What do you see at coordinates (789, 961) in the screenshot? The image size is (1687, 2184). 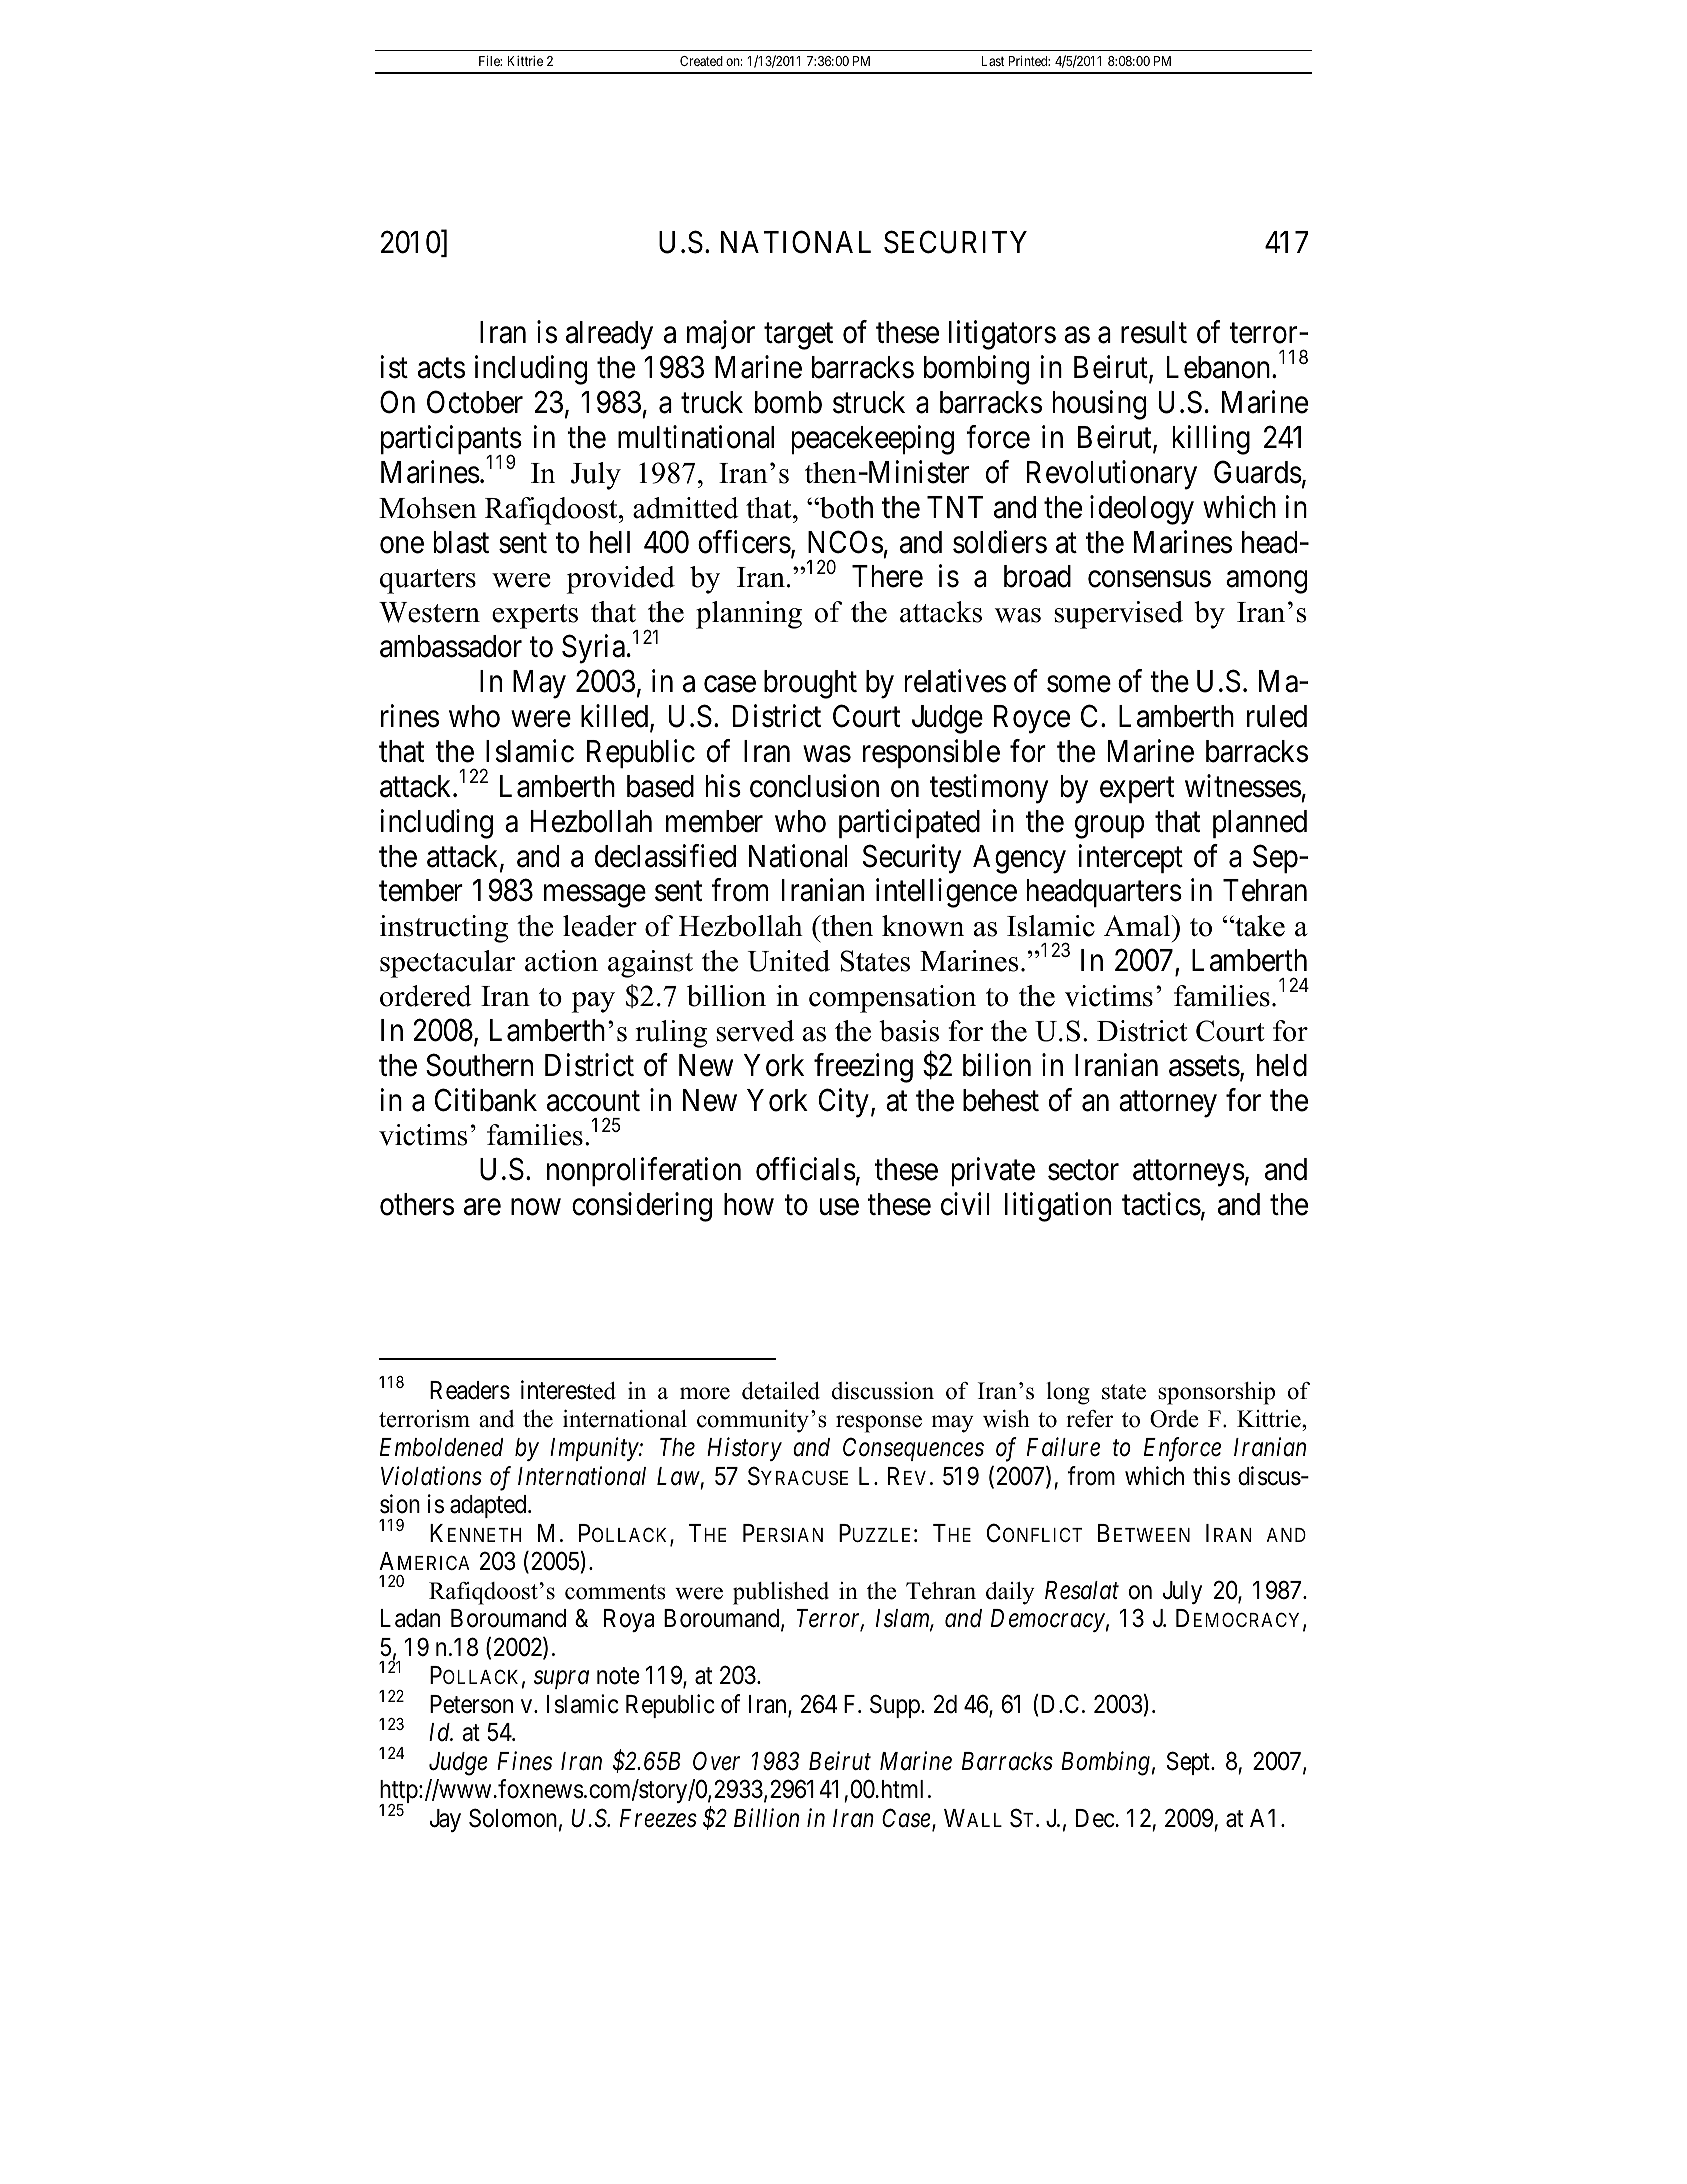 I see `United` at bounding box center [789, 961].
